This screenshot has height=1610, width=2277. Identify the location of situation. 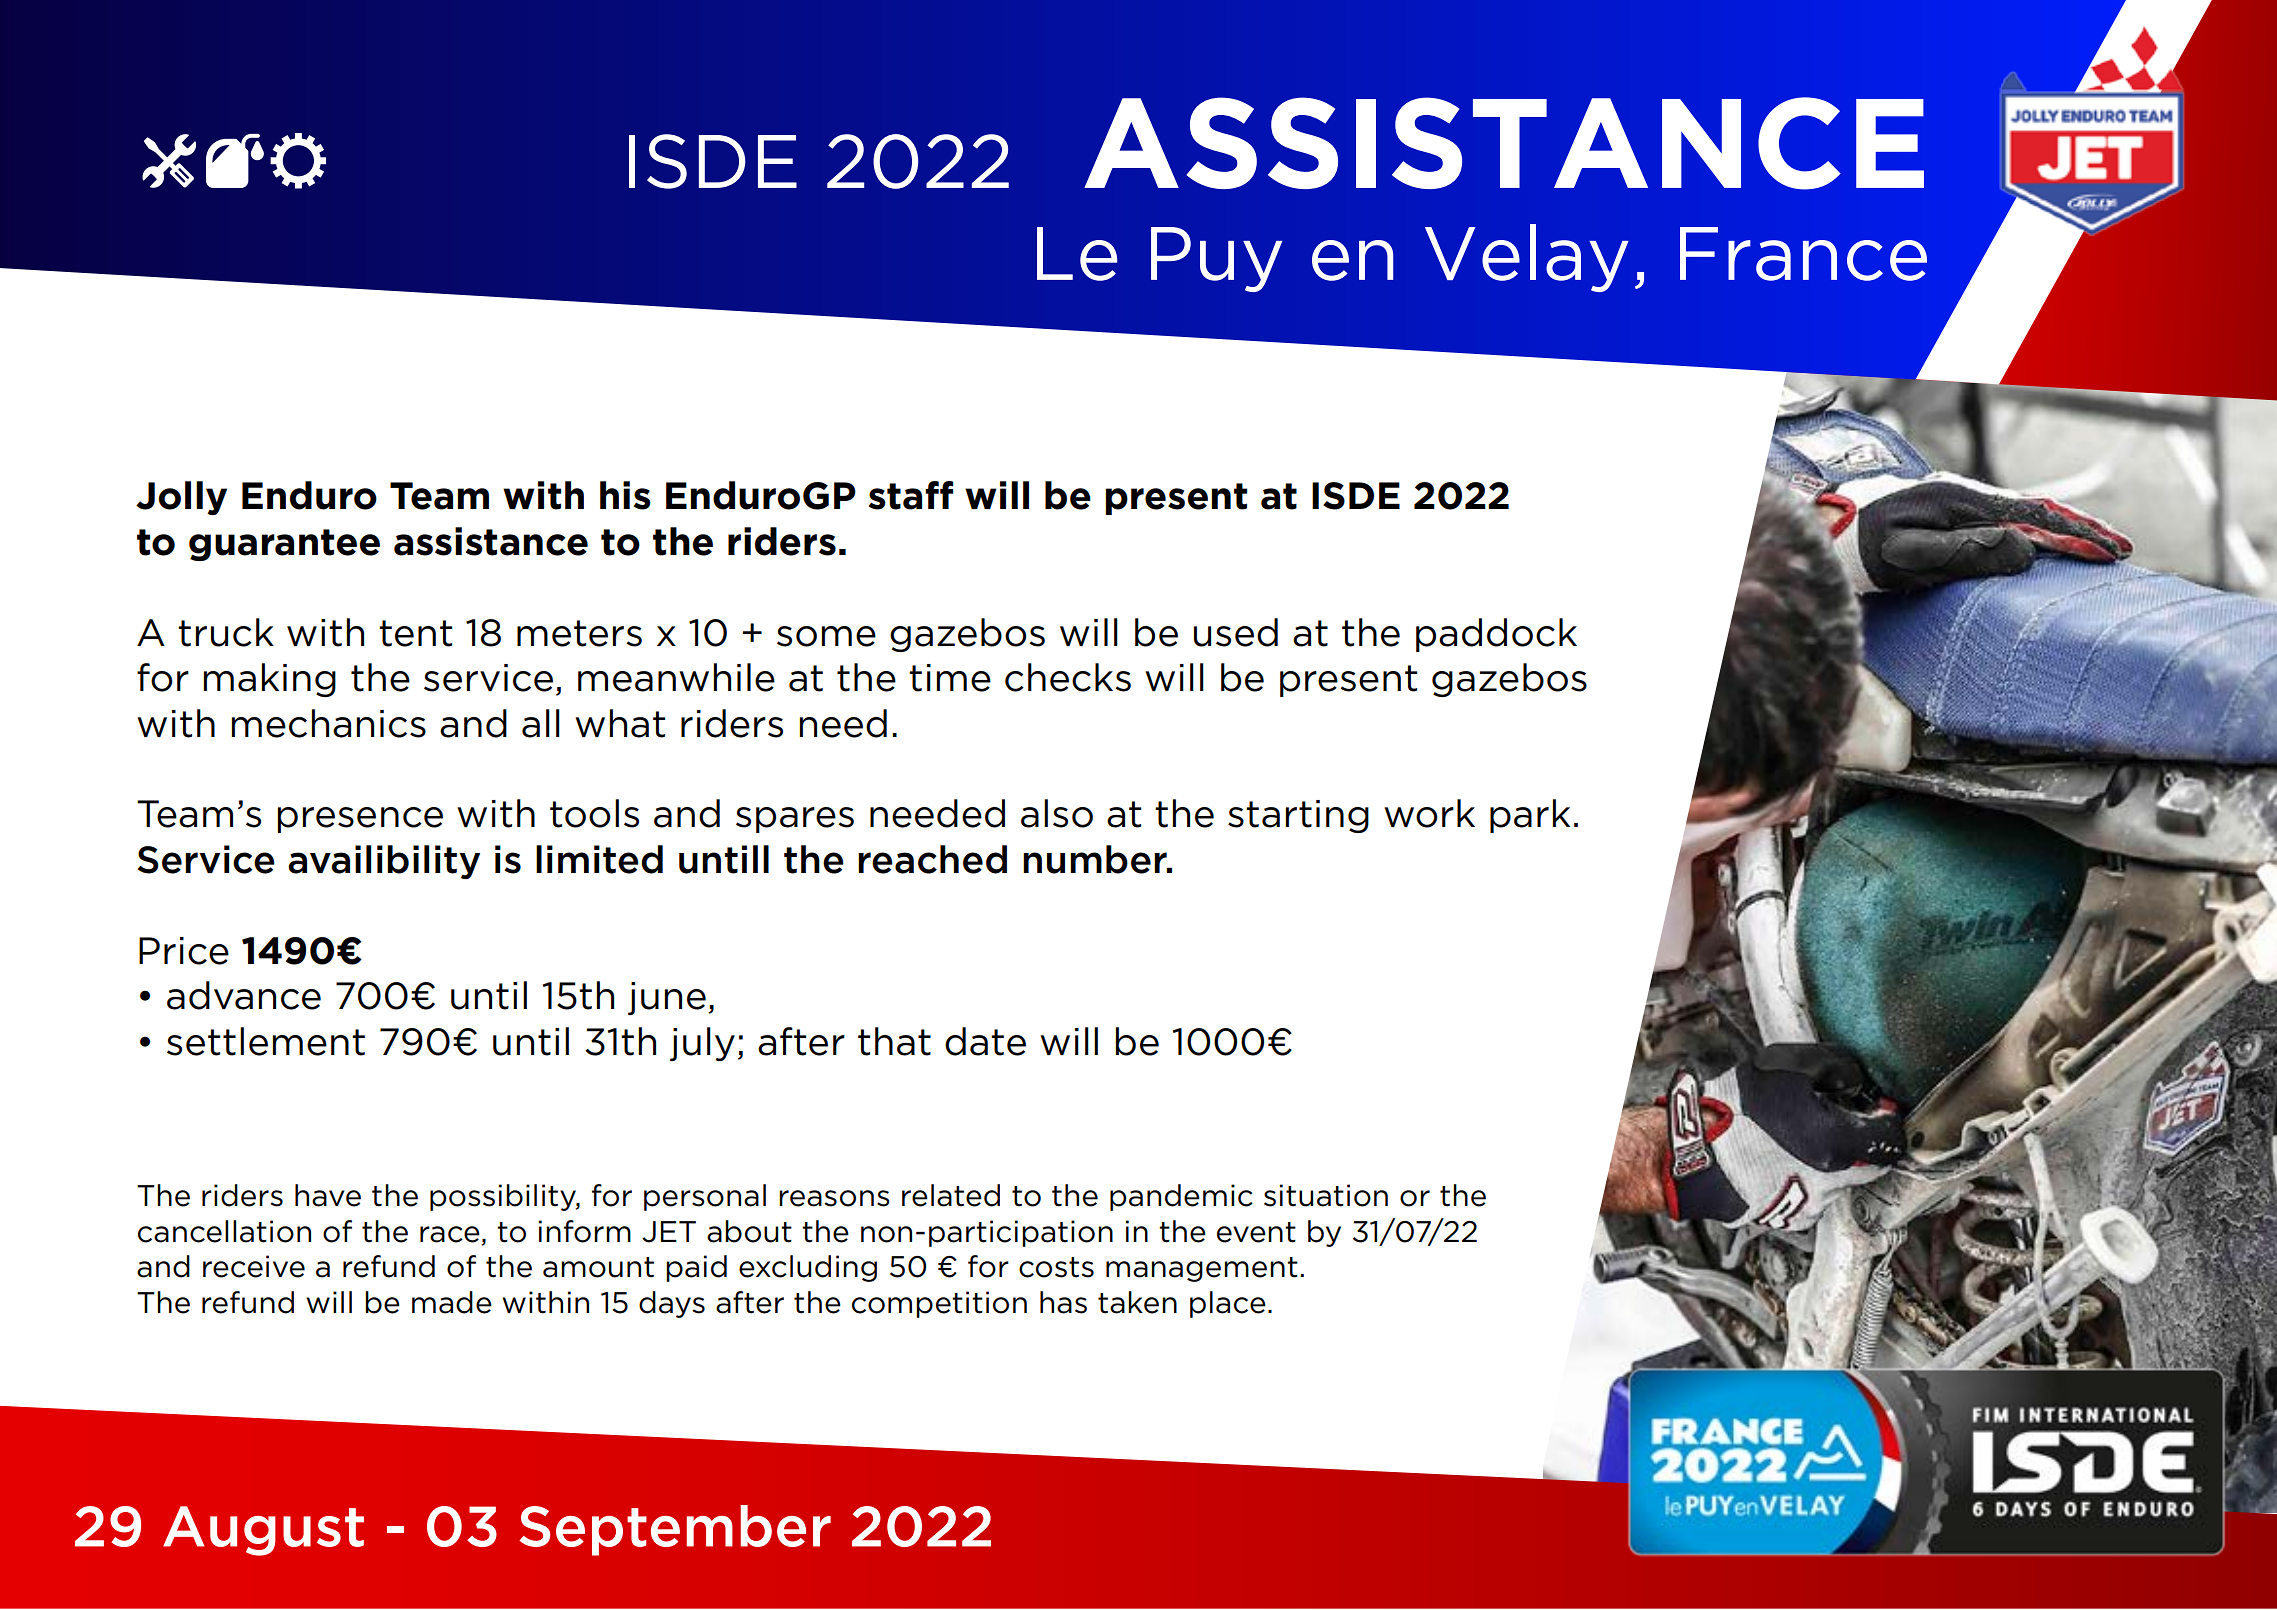
(1326, 1195).
